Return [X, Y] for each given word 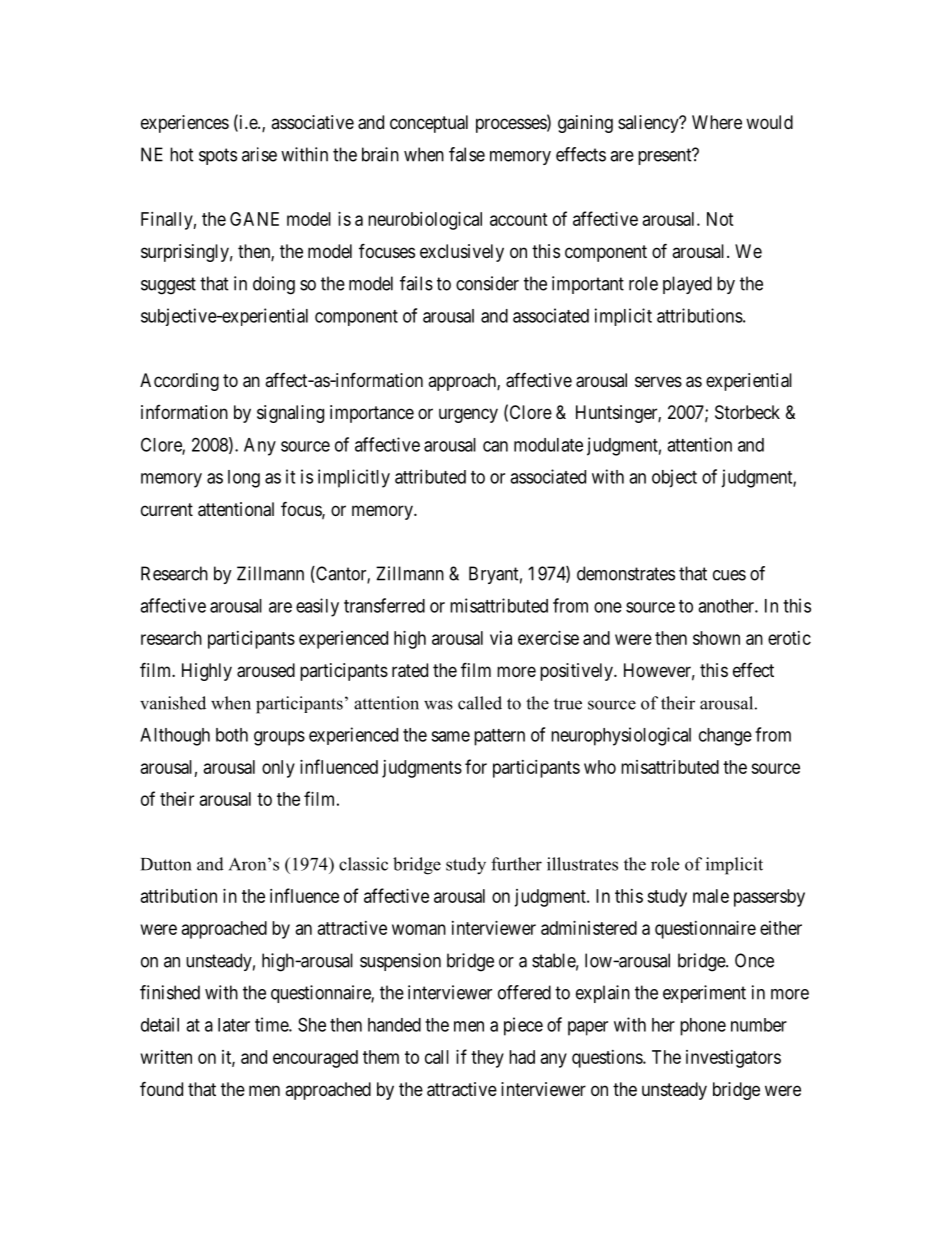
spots [218, 156]
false [467, 154]
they [487, 1059]
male [711, 896]
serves [658, 381]
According [179, 382]
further [516, 864]
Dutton [166, 864]
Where [717, 122]
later [234, 1025]
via [501, 638]
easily [317, 607]
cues [729, 575]
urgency [468, 415]
